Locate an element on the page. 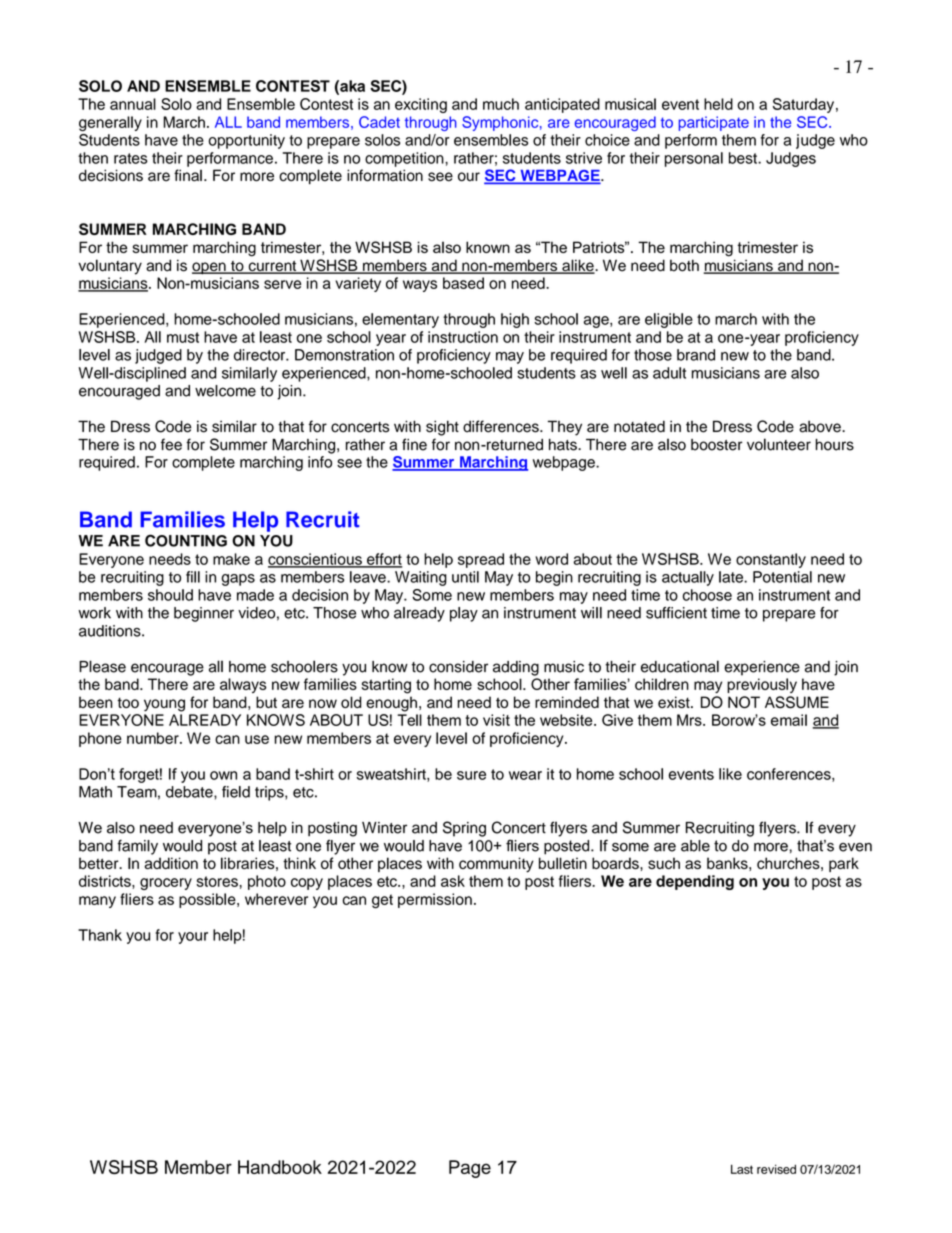  final is located at coordinates (188, 175).
